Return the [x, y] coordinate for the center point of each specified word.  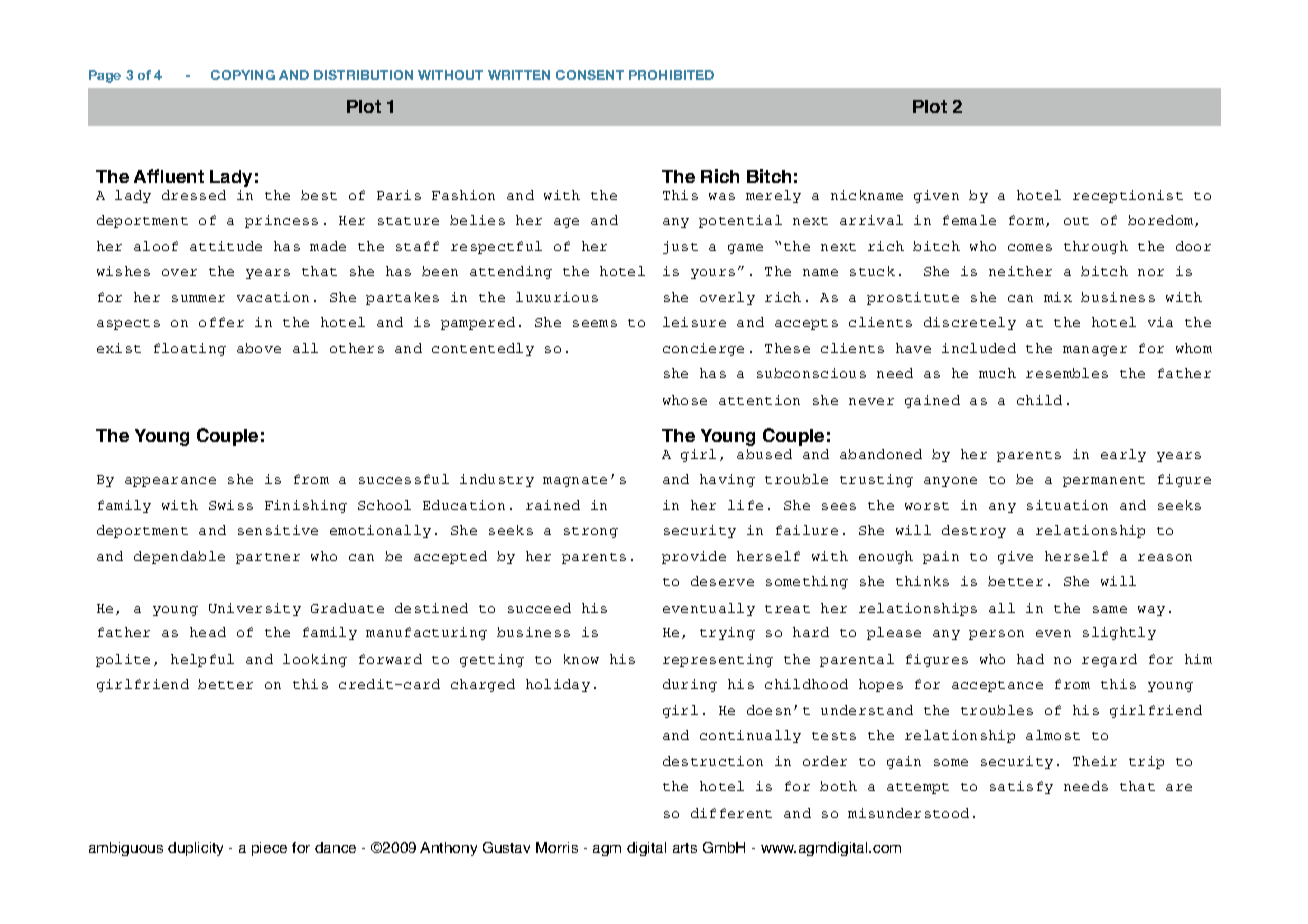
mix [1058, 297]
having [727, 480]
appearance [170, 482]
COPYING [243, 75]
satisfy [1021, 787]
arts [685, 848]
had [1030, 659]
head [208, 632]
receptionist [1128, 196]
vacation [273, 297]
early [1123, 455]
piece [269, 849]
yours [713, 274]
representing [718, 660]
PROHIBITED [671, 75]
